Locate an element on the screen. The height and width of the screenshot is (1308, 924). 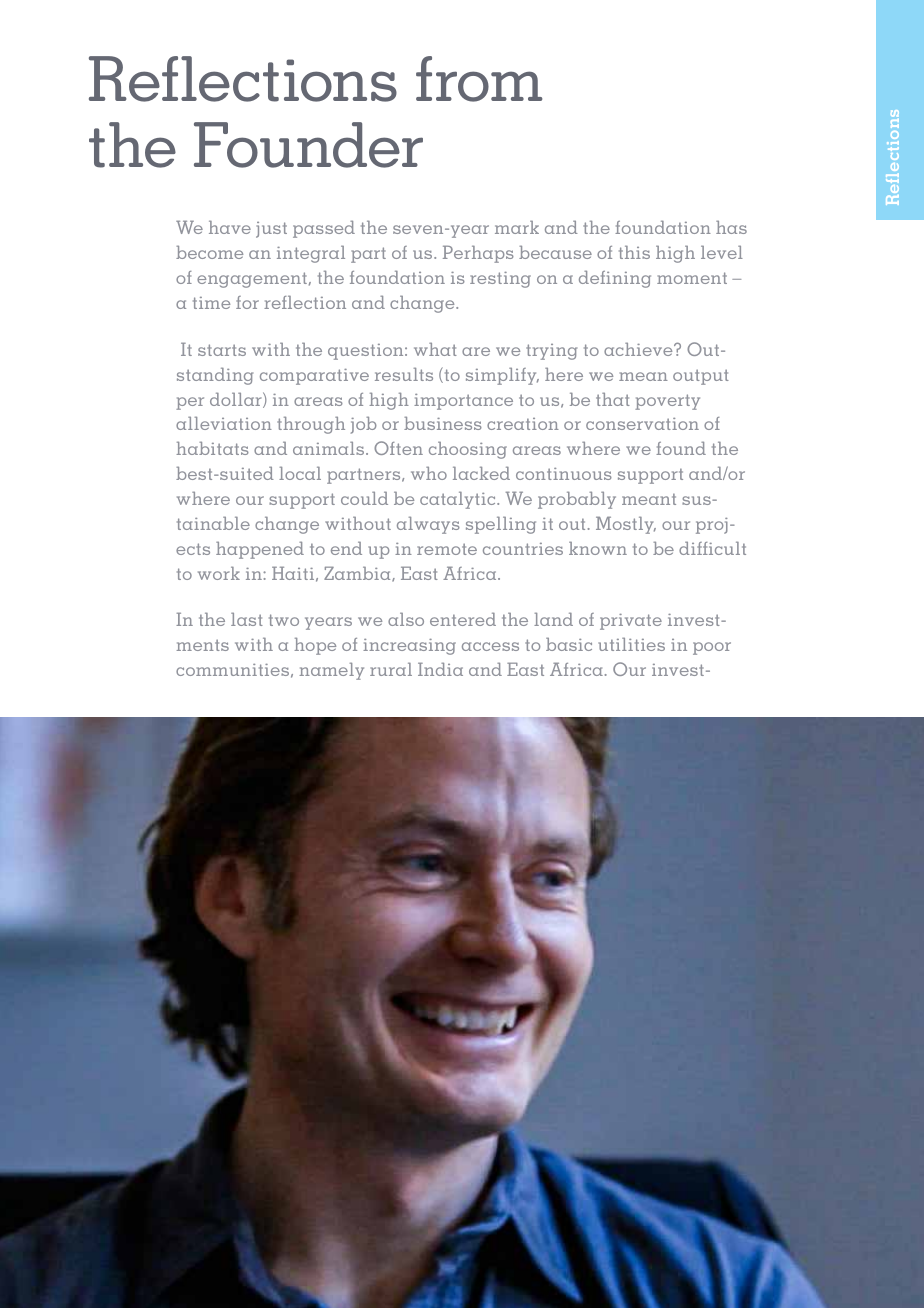
this is located at coordinates (634, 252).
